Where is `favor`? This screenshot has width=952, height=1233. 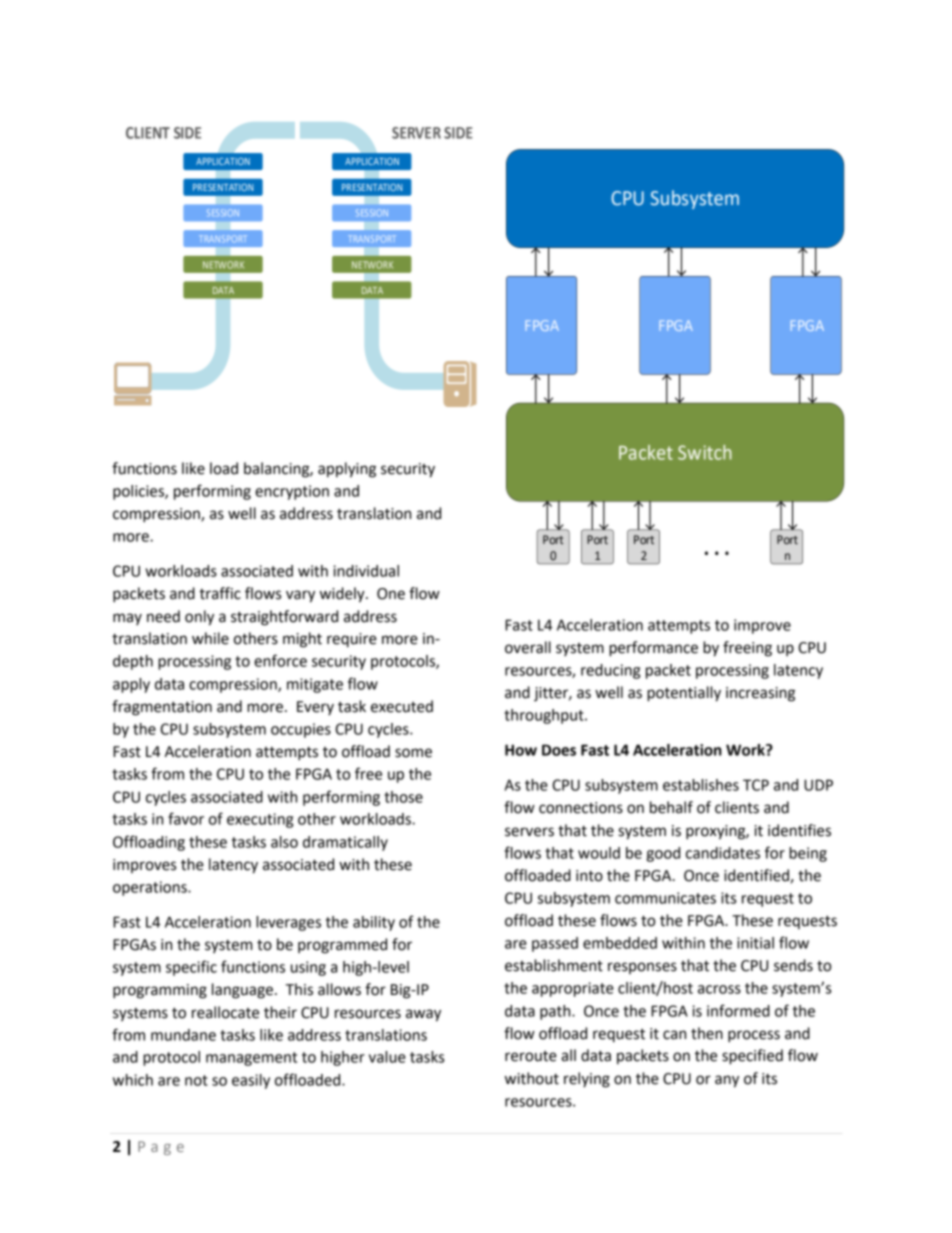 favor is located at coordinates (186, 818).
